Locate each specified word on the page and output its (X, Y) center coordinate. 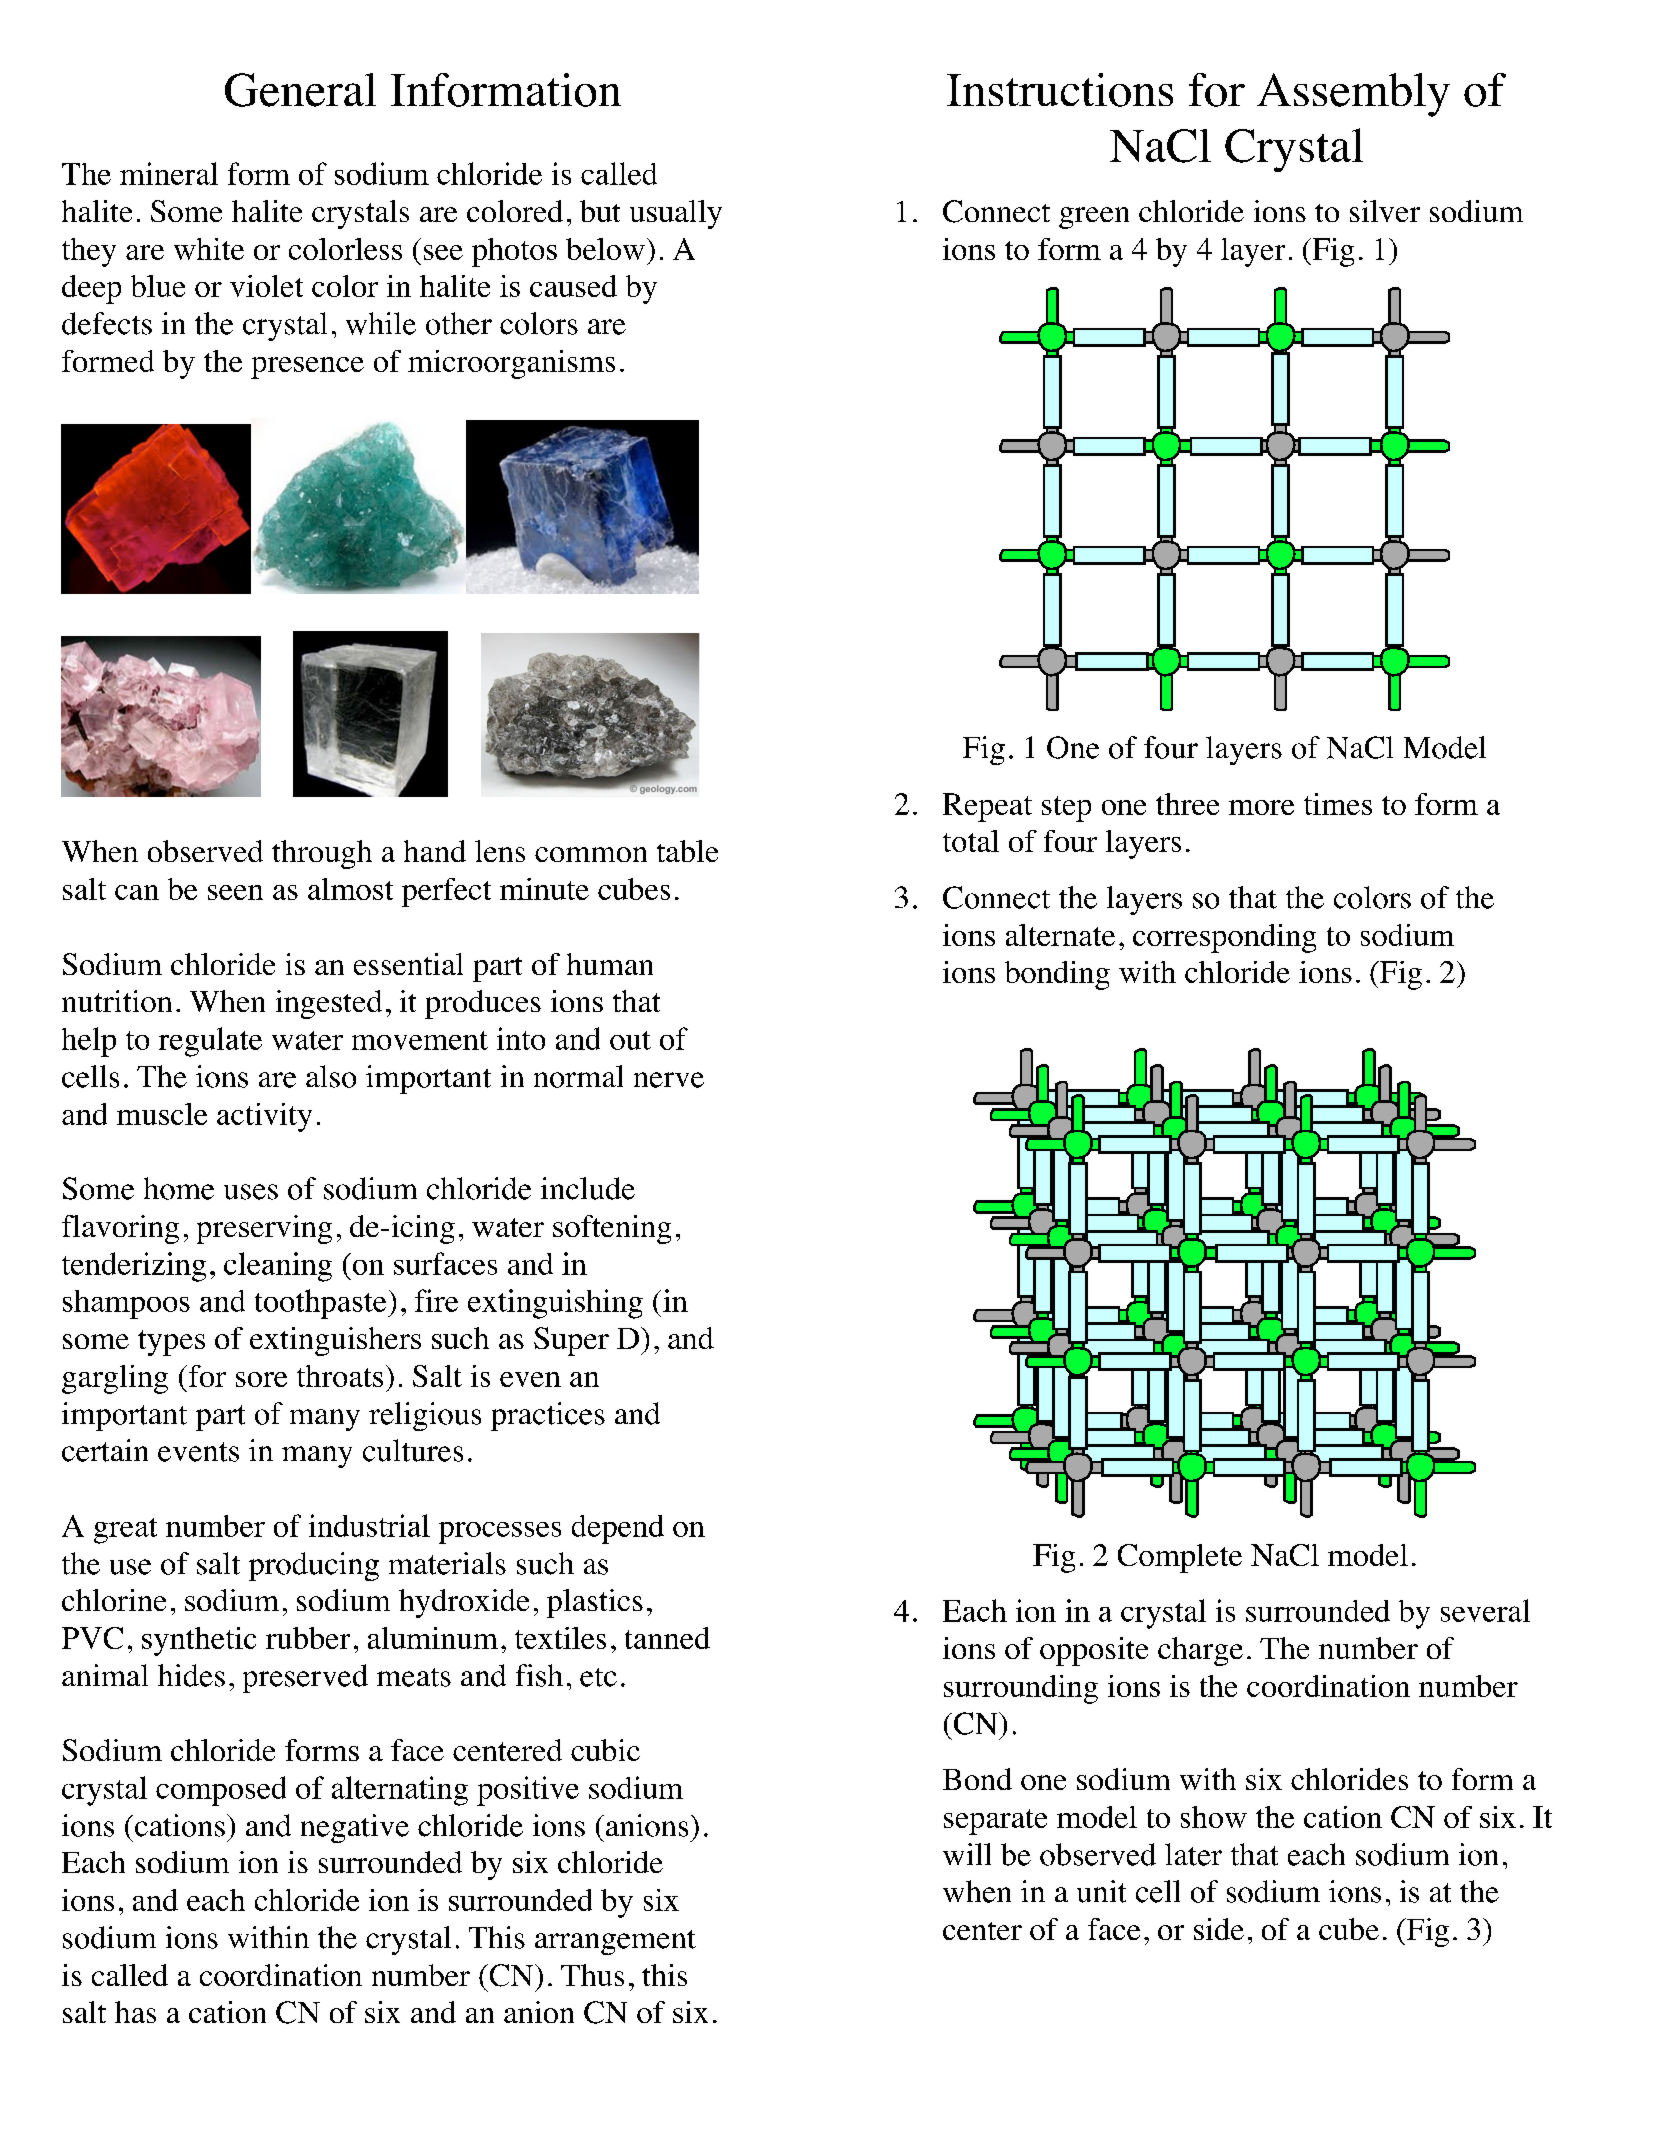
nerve (669, 1080)
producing (314, 1566)
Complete (1180, 1558)
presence (307, 368)
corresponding (1224, 938)
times (1338, 804)
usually (676, 214)
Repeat (987, 807)
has (135, 2012)
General (300, 90)
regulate (210, 1042)
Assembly (1353, 95)
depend (618, 1529)
